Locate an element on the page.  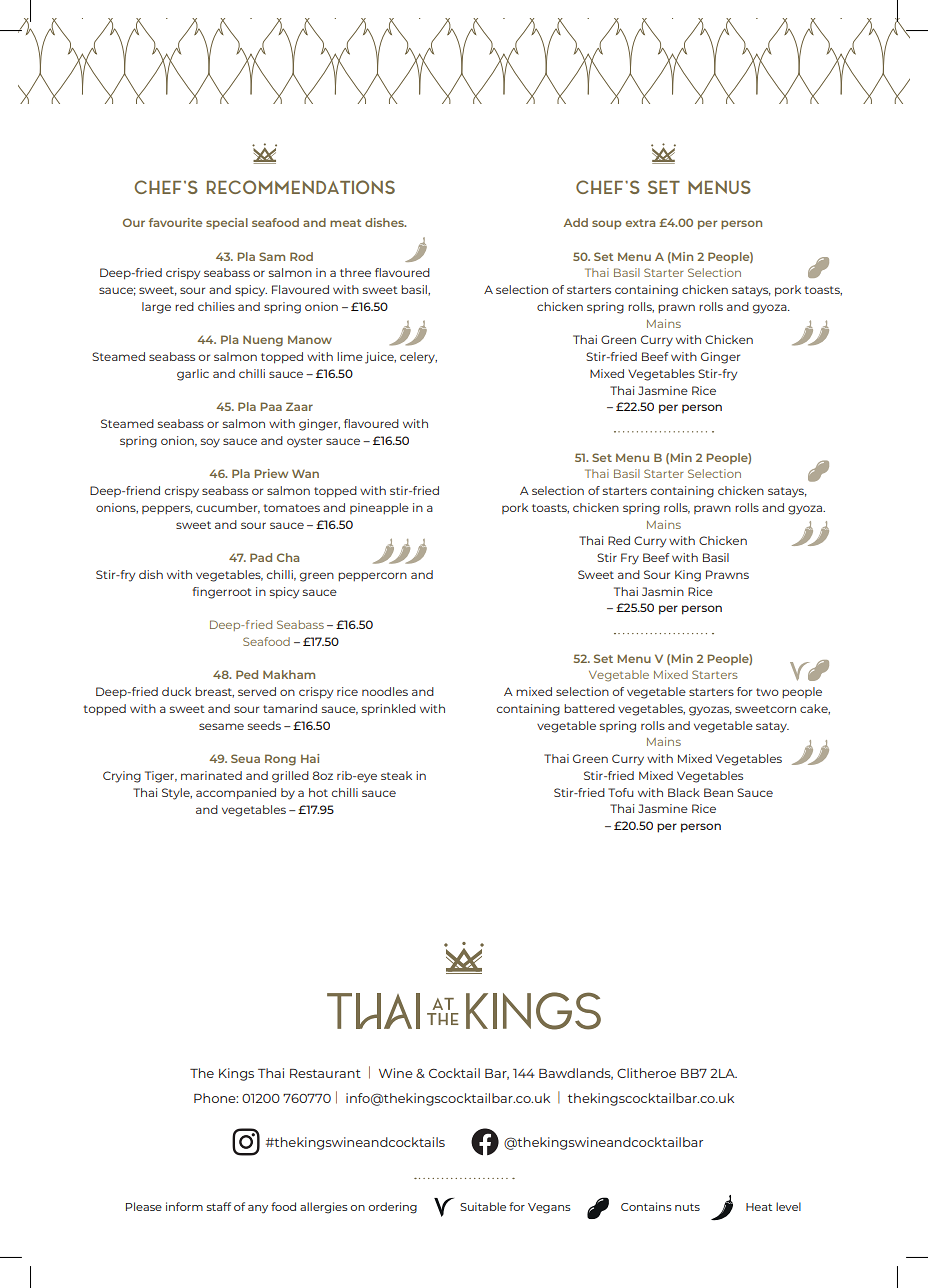
soy is located at coordinates (210, 443).
